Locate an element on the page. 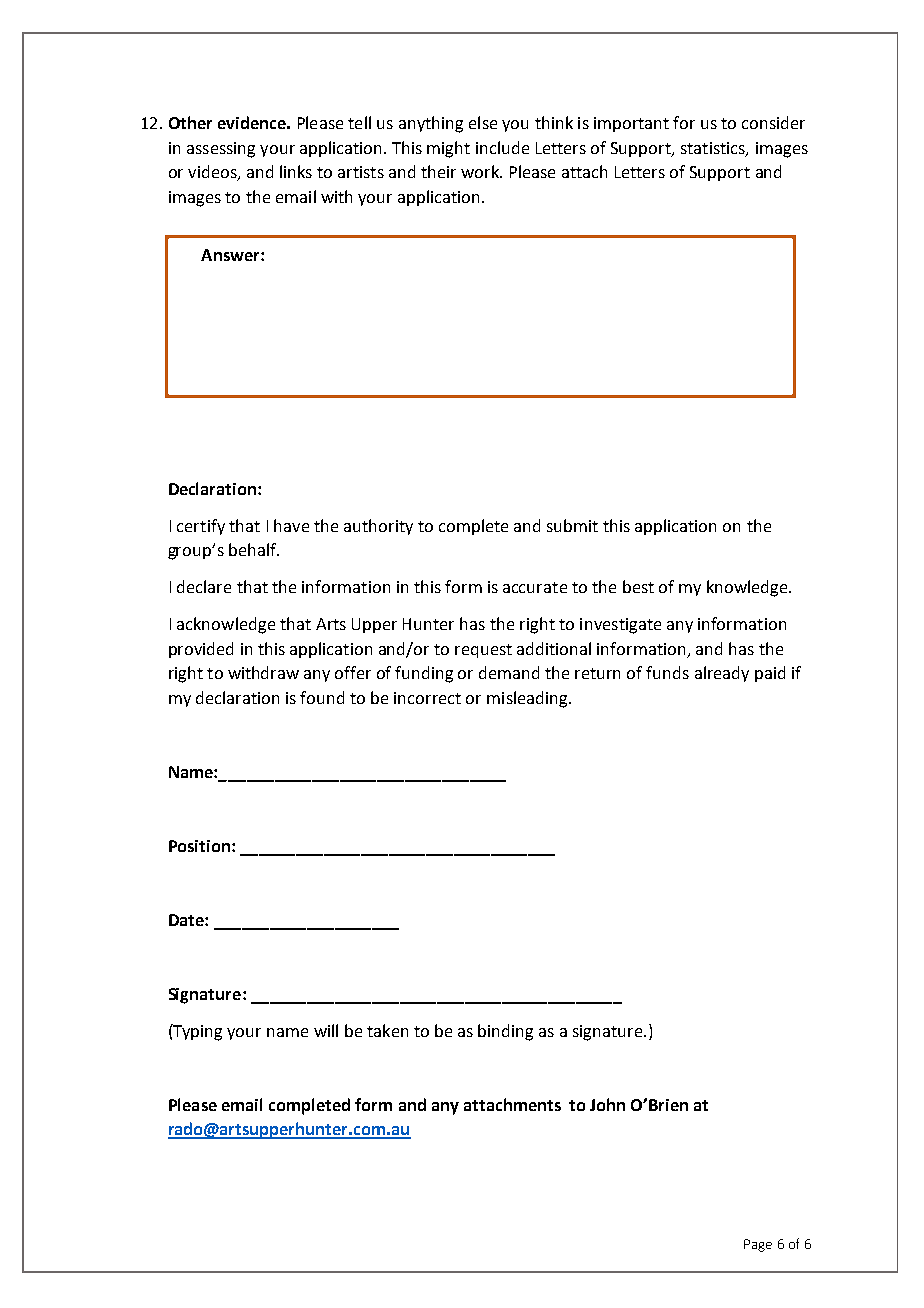 This page has width=924, height=1308. John is located at coordinates (607, 1104).
